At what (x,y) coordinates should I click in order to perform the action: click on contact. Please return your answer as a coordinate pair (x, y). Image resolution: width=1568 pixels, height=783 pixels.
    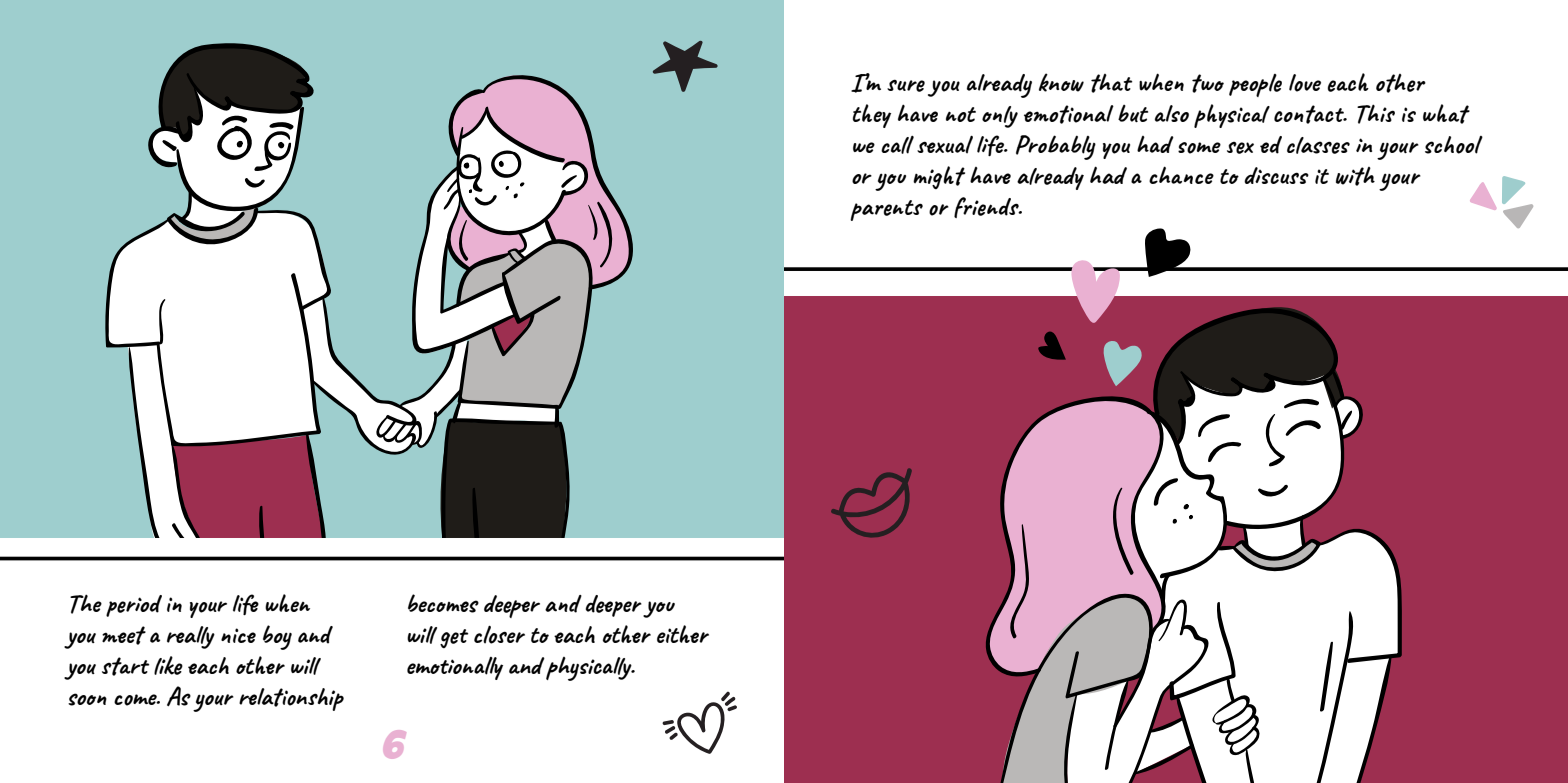
    Looking at the image, I should click on (1310, 114).
